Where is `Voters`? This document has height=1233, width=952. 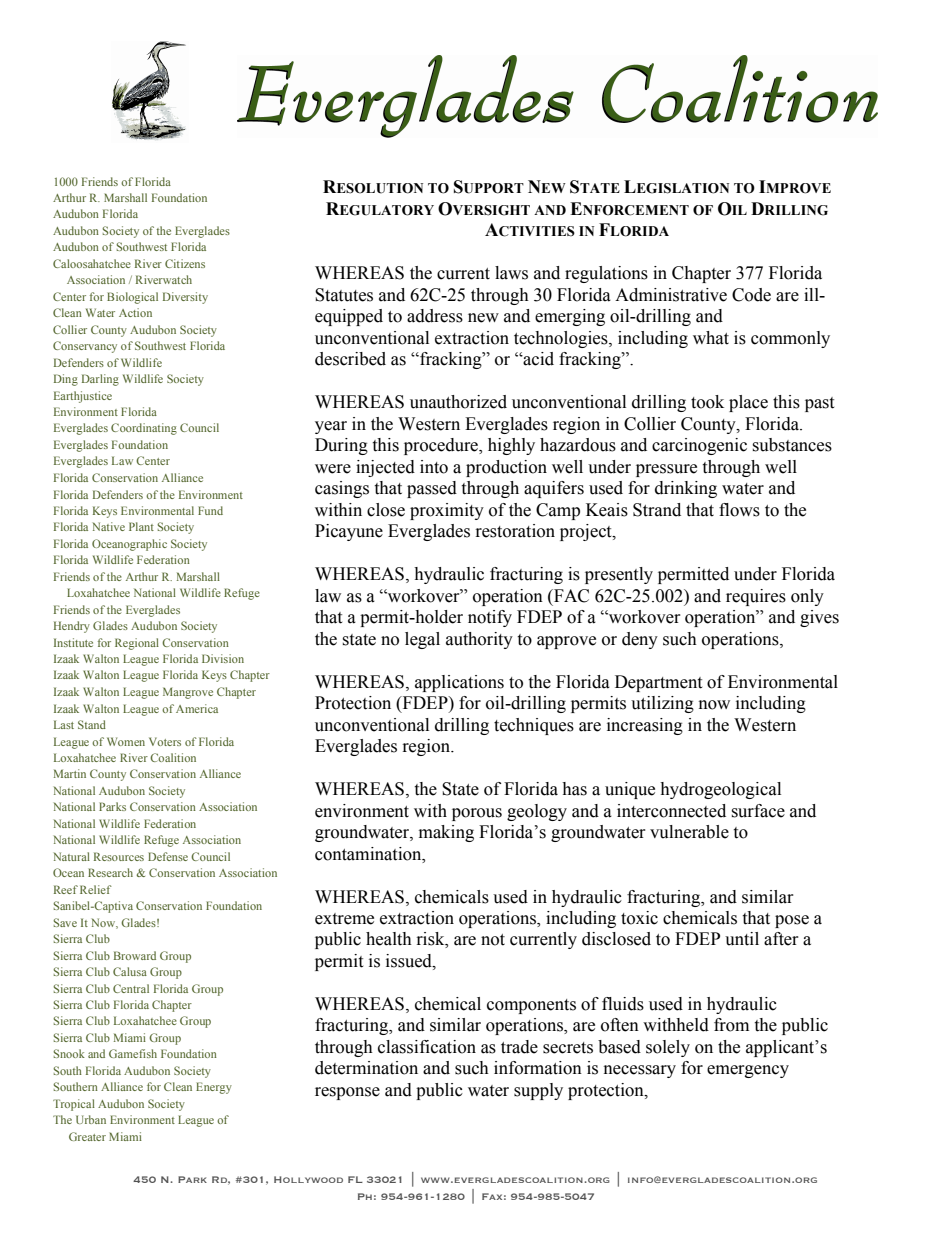 Voters is located at coordinates (165, 741).
